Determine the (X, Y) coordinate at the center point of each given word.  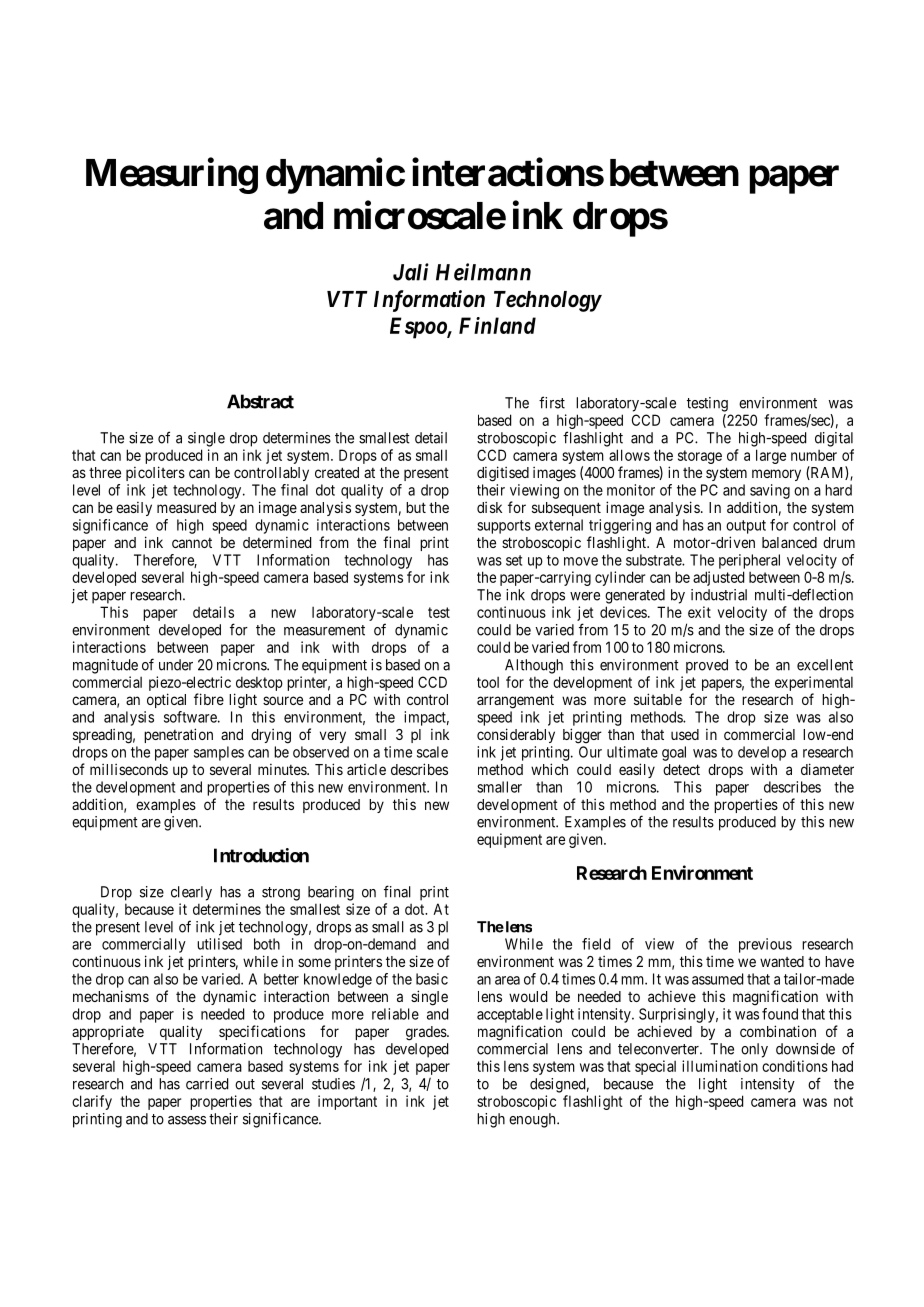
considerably (516, 735)
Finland (497, 325)
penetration (178, 735)
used (685, 734)
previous (765, 945)
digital (834, 439)
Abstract (260, 401)
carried (207, 1084)
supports (504, 527)
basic (432, 979)
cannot (192, 543)
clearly (191, 893)
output (746, 527)
